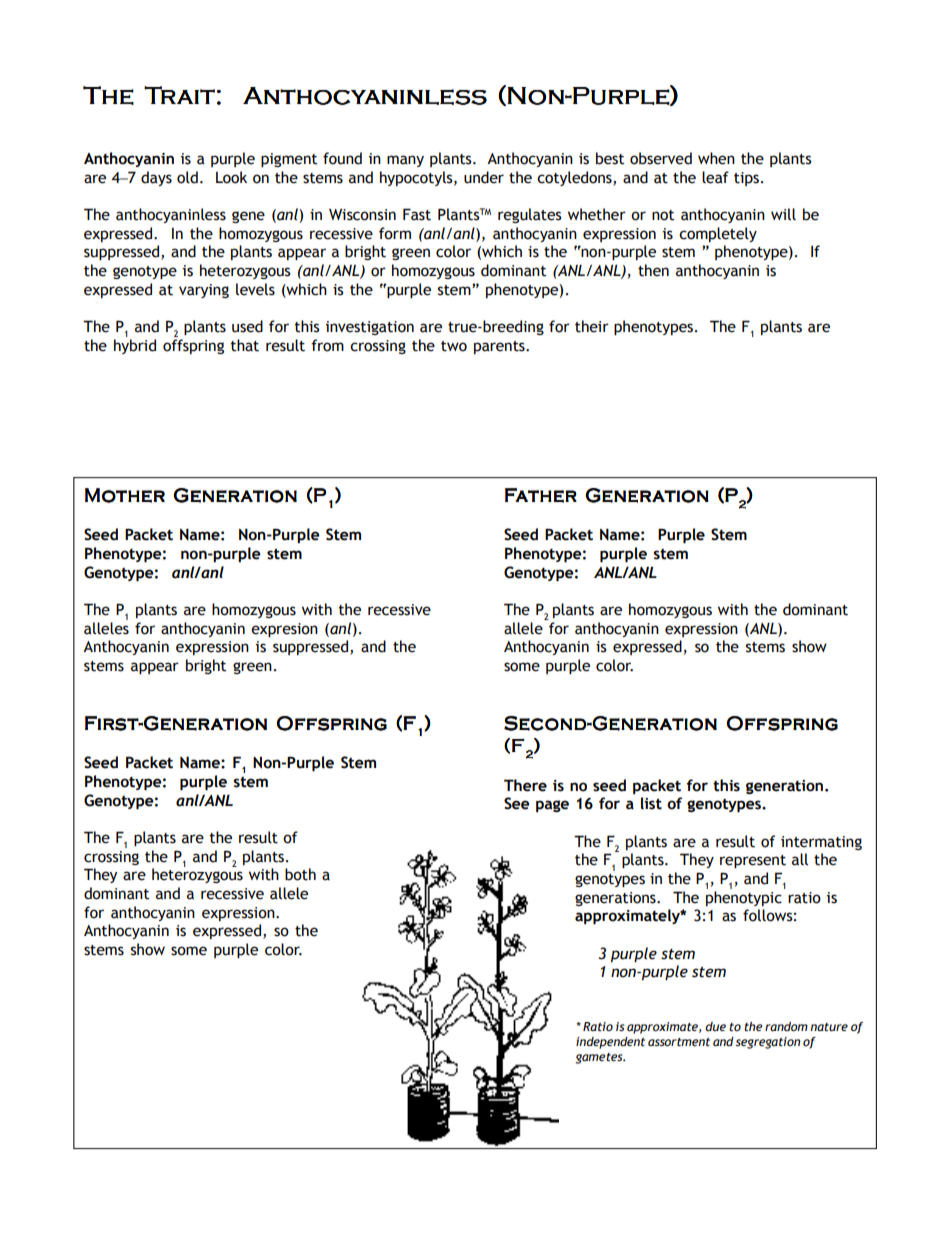 The image size is (952, 1233). I want to click on There, so click(525, 785).
